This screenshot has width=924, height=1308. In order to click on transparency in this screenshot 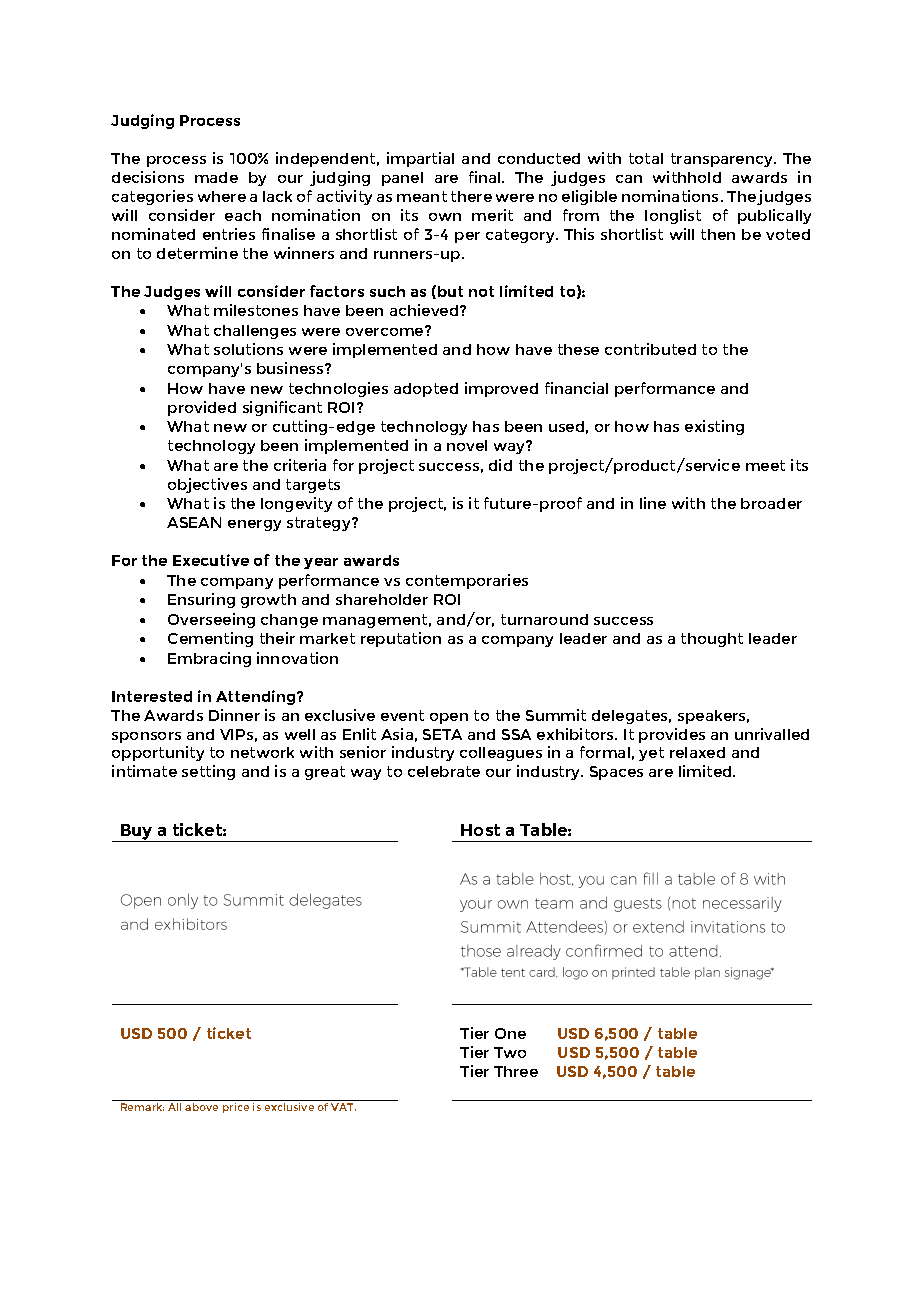, I will do `click(723, 160)`.
